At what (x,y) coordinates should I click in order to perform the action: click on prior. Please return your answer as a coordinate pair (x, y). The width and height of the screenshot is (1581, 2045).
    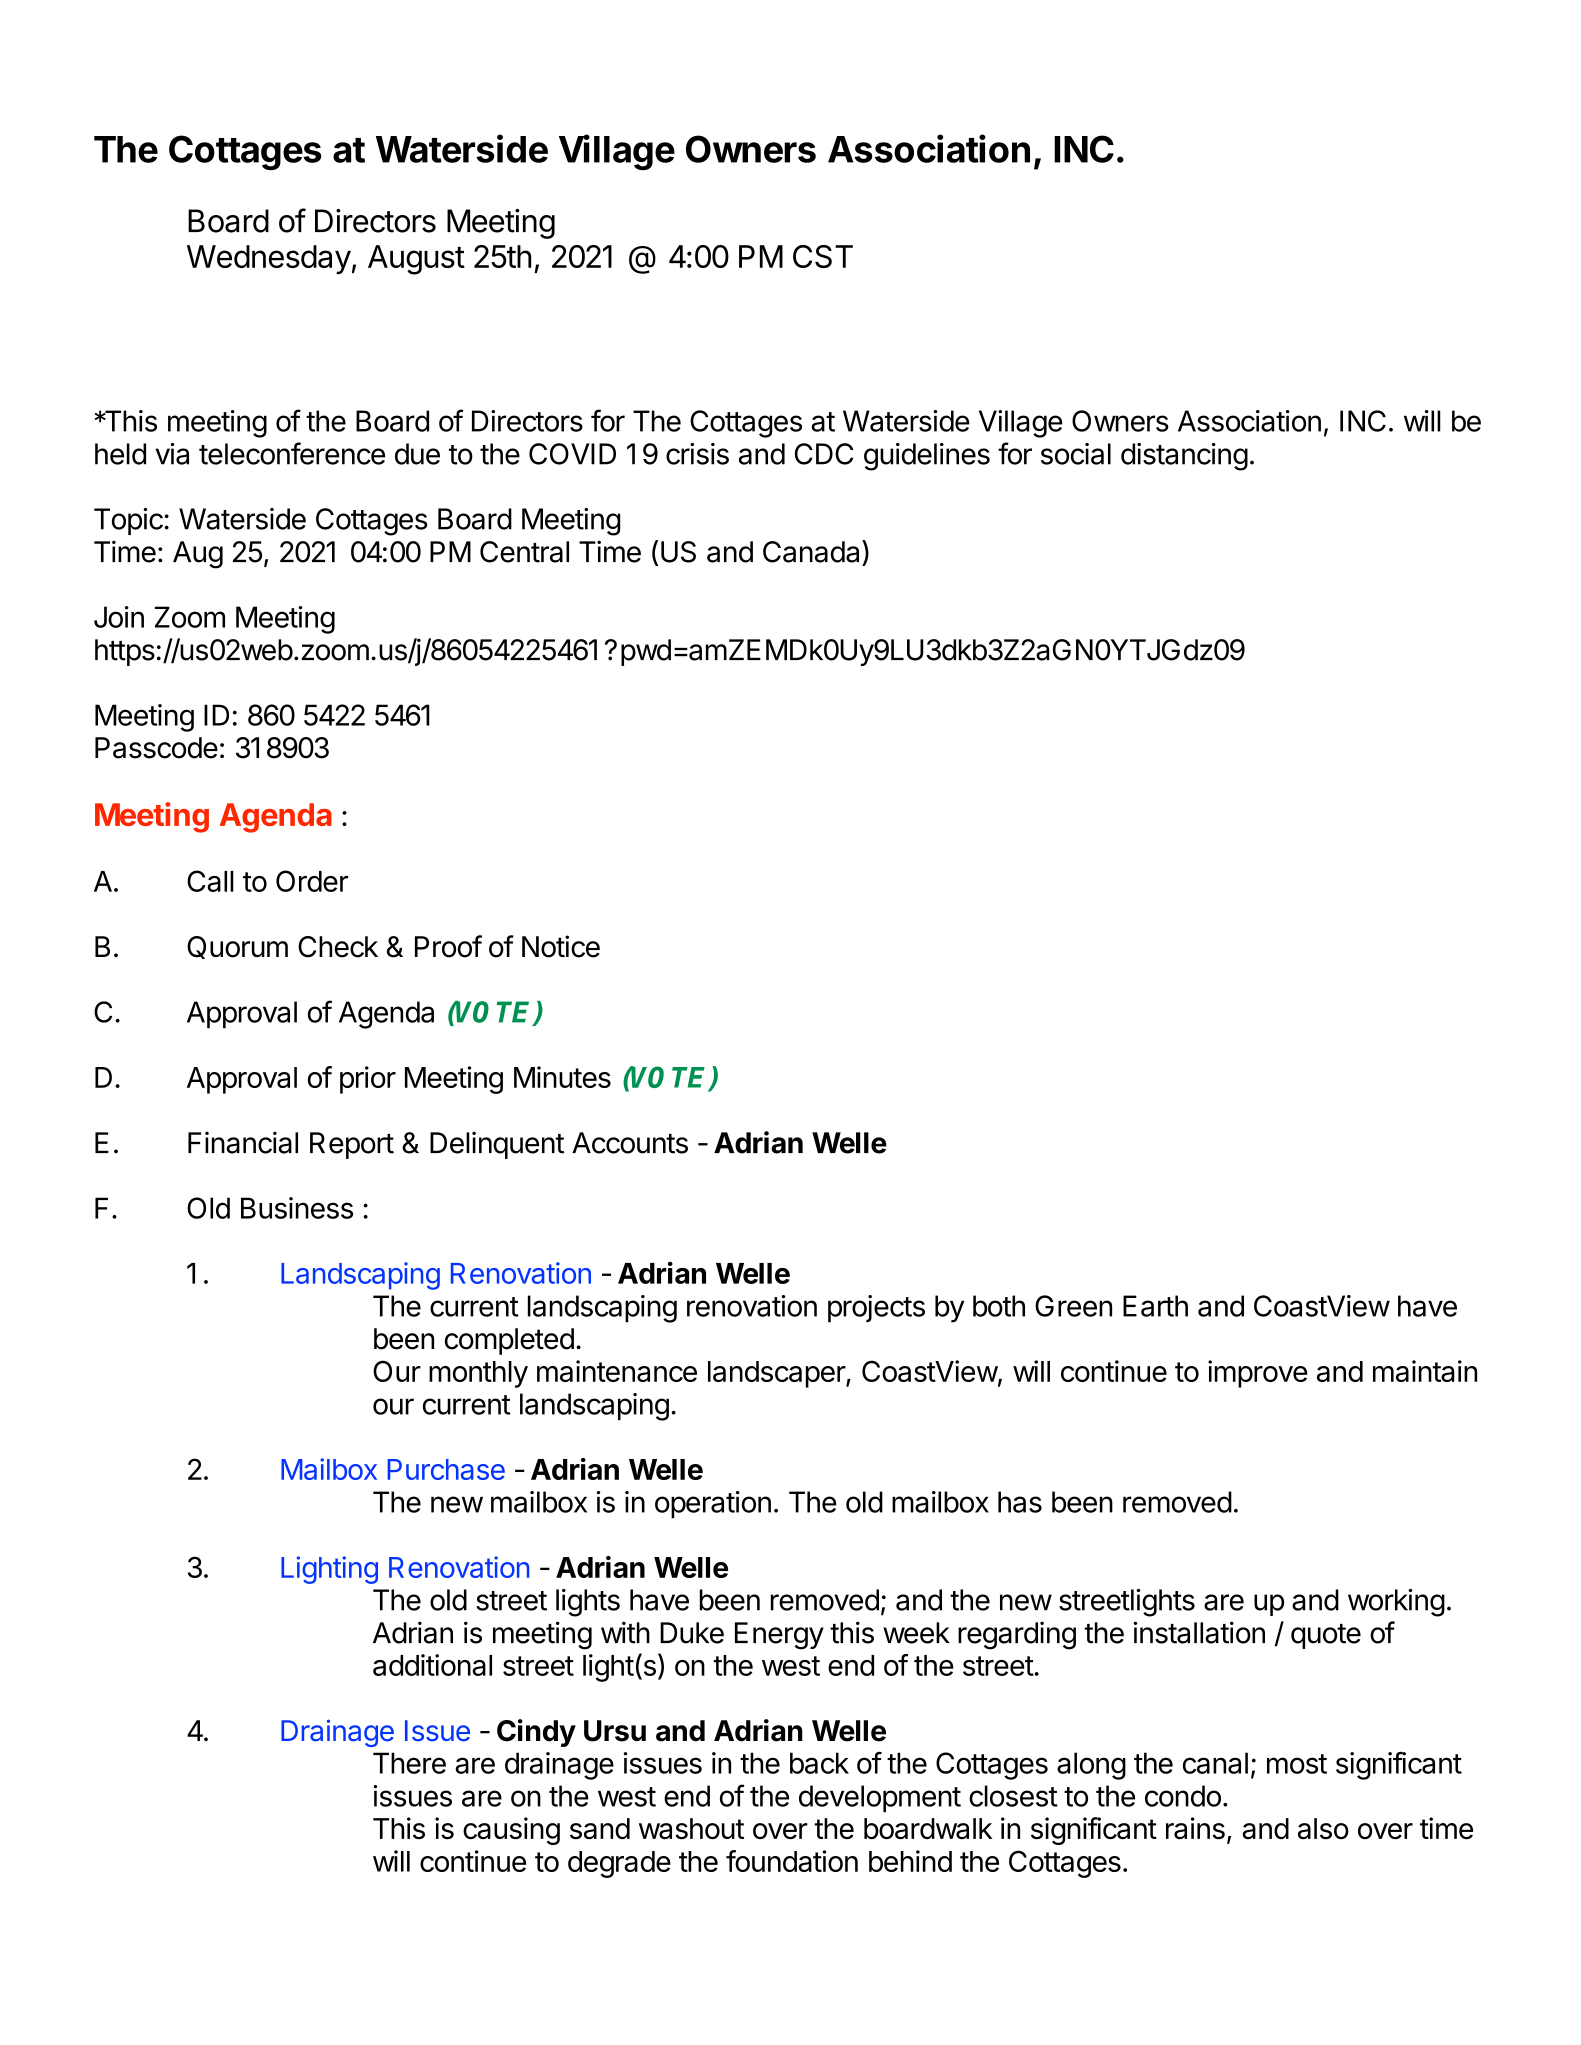
    Looking at the image, I should click on (368, 1080).
